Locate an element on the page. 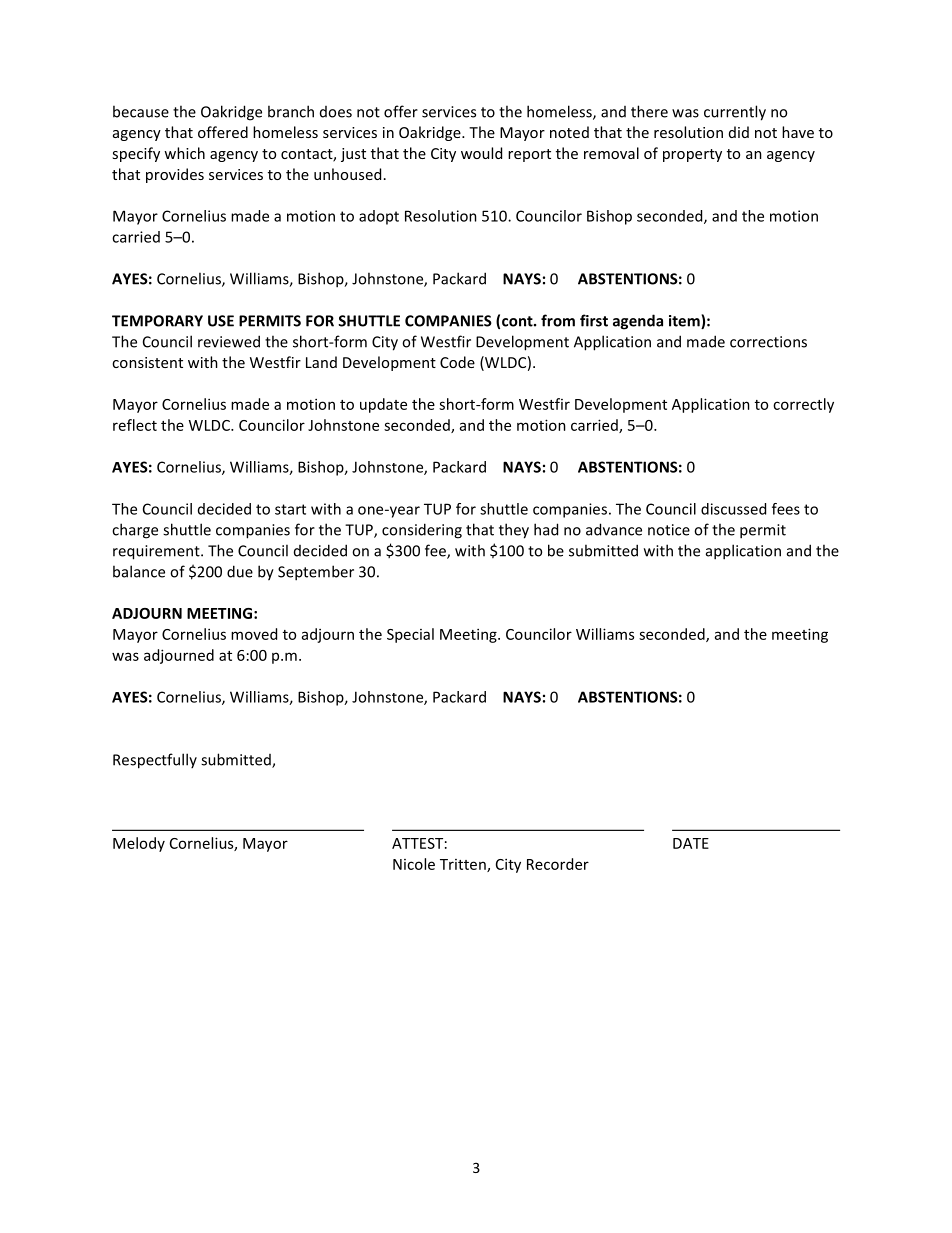  which is located at coordinates (184, 153).
